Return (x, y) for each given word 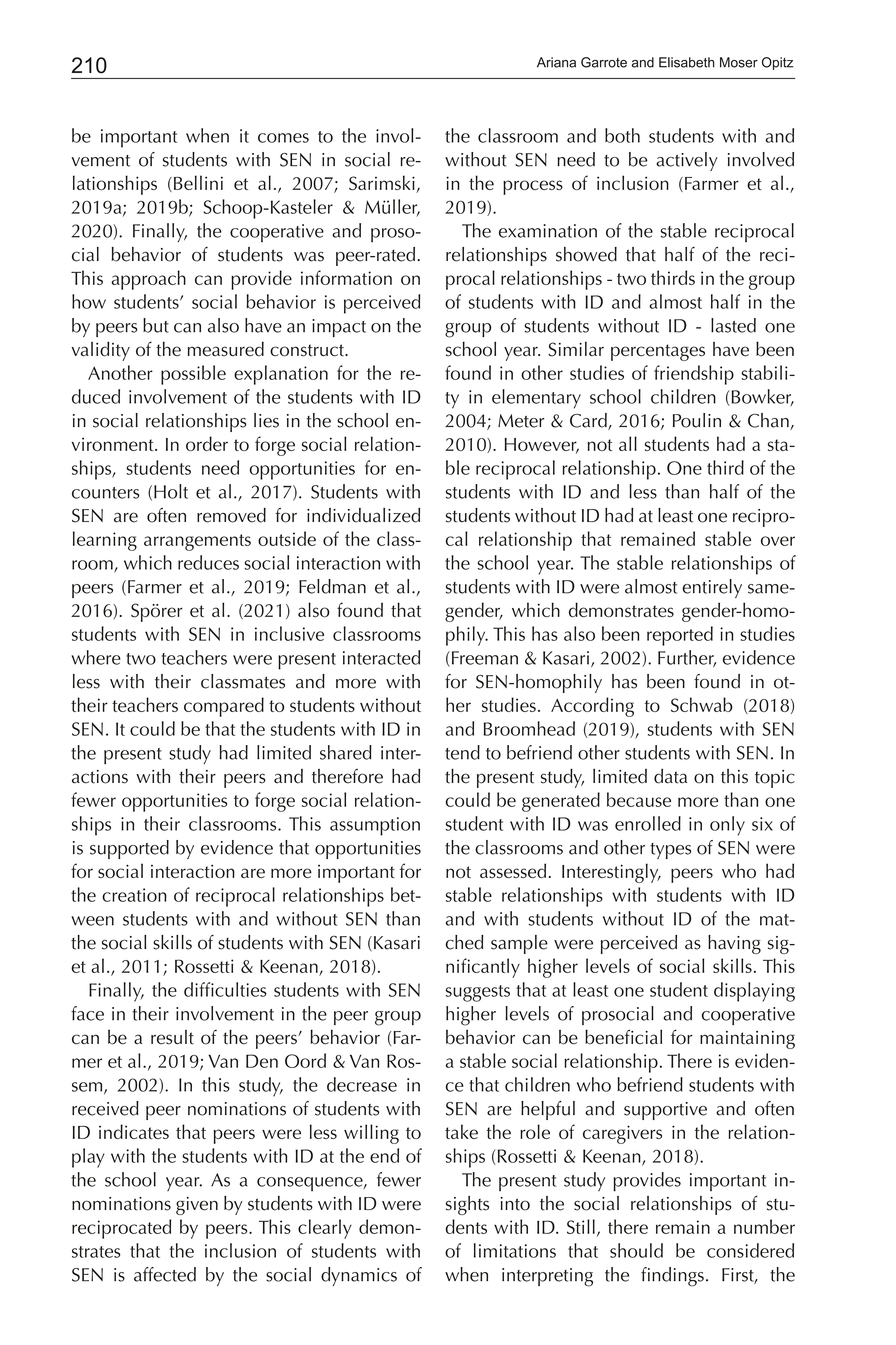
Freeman (483, 659)
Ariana (556, 62)
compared (224, 707)
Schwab (702, 704)
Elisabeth (687, 62)
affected (165, 1274)
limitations (515, 1250)
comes (283, 138)
